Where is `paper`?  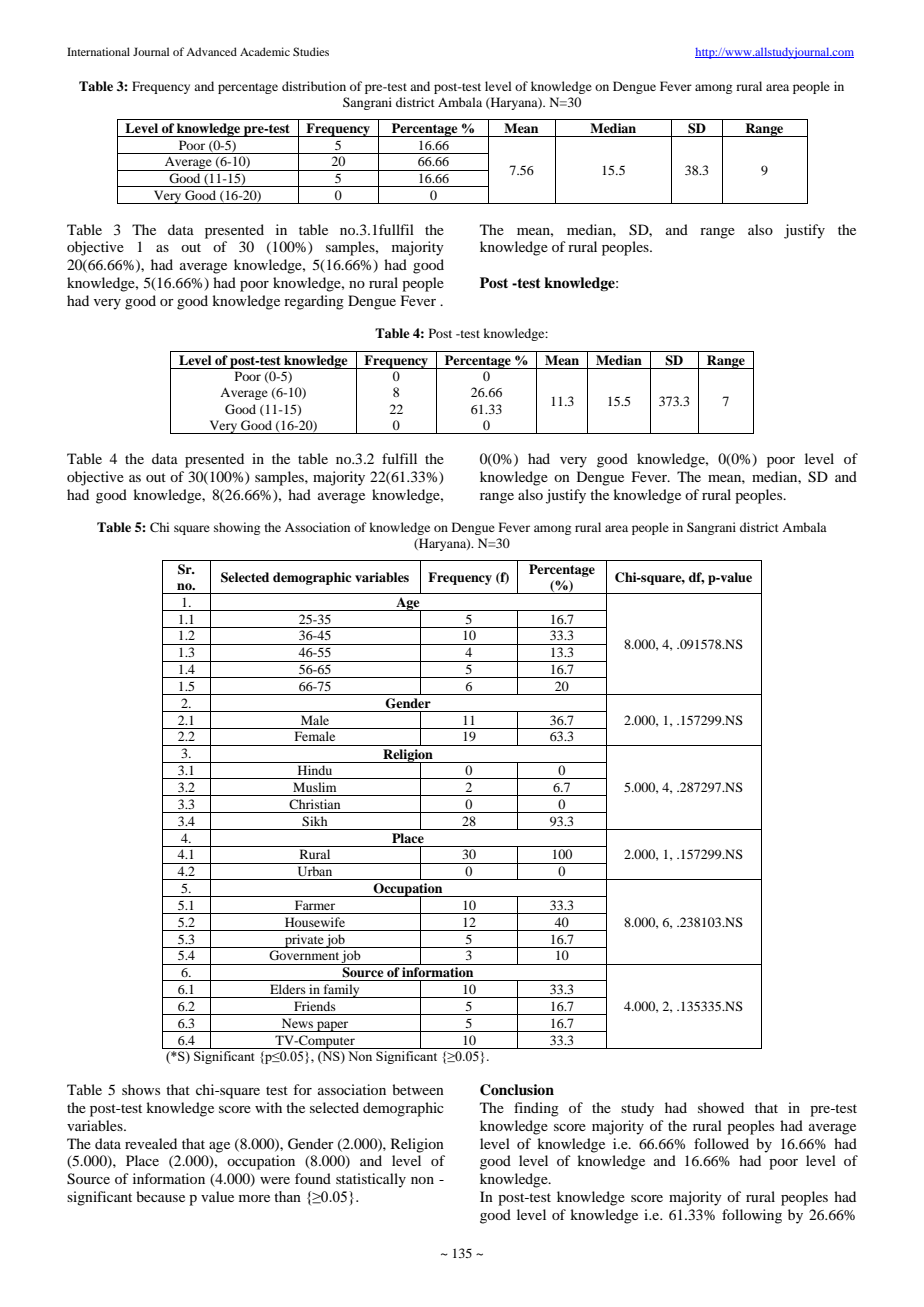
paper is located at coordinates (333, 1026).
